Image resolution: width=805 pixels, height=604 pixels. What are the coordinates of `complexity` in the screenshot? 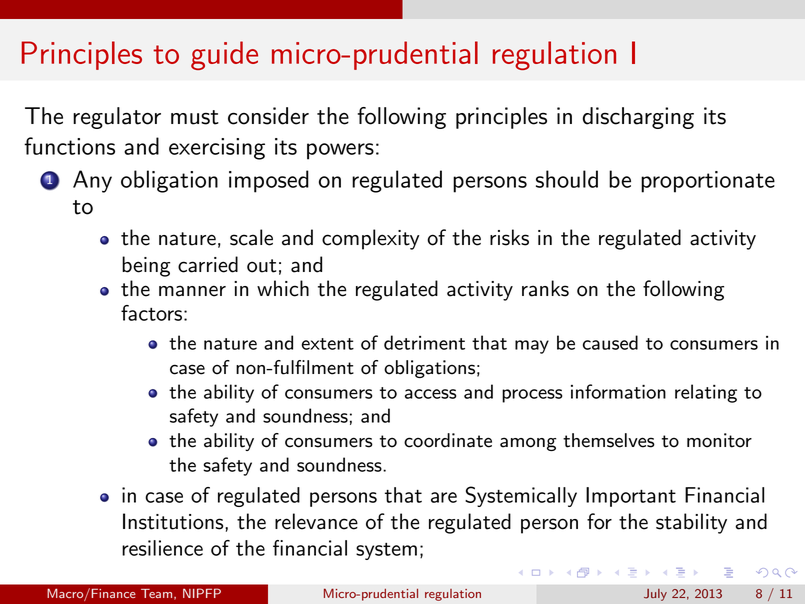 It's located at (370, 239).
